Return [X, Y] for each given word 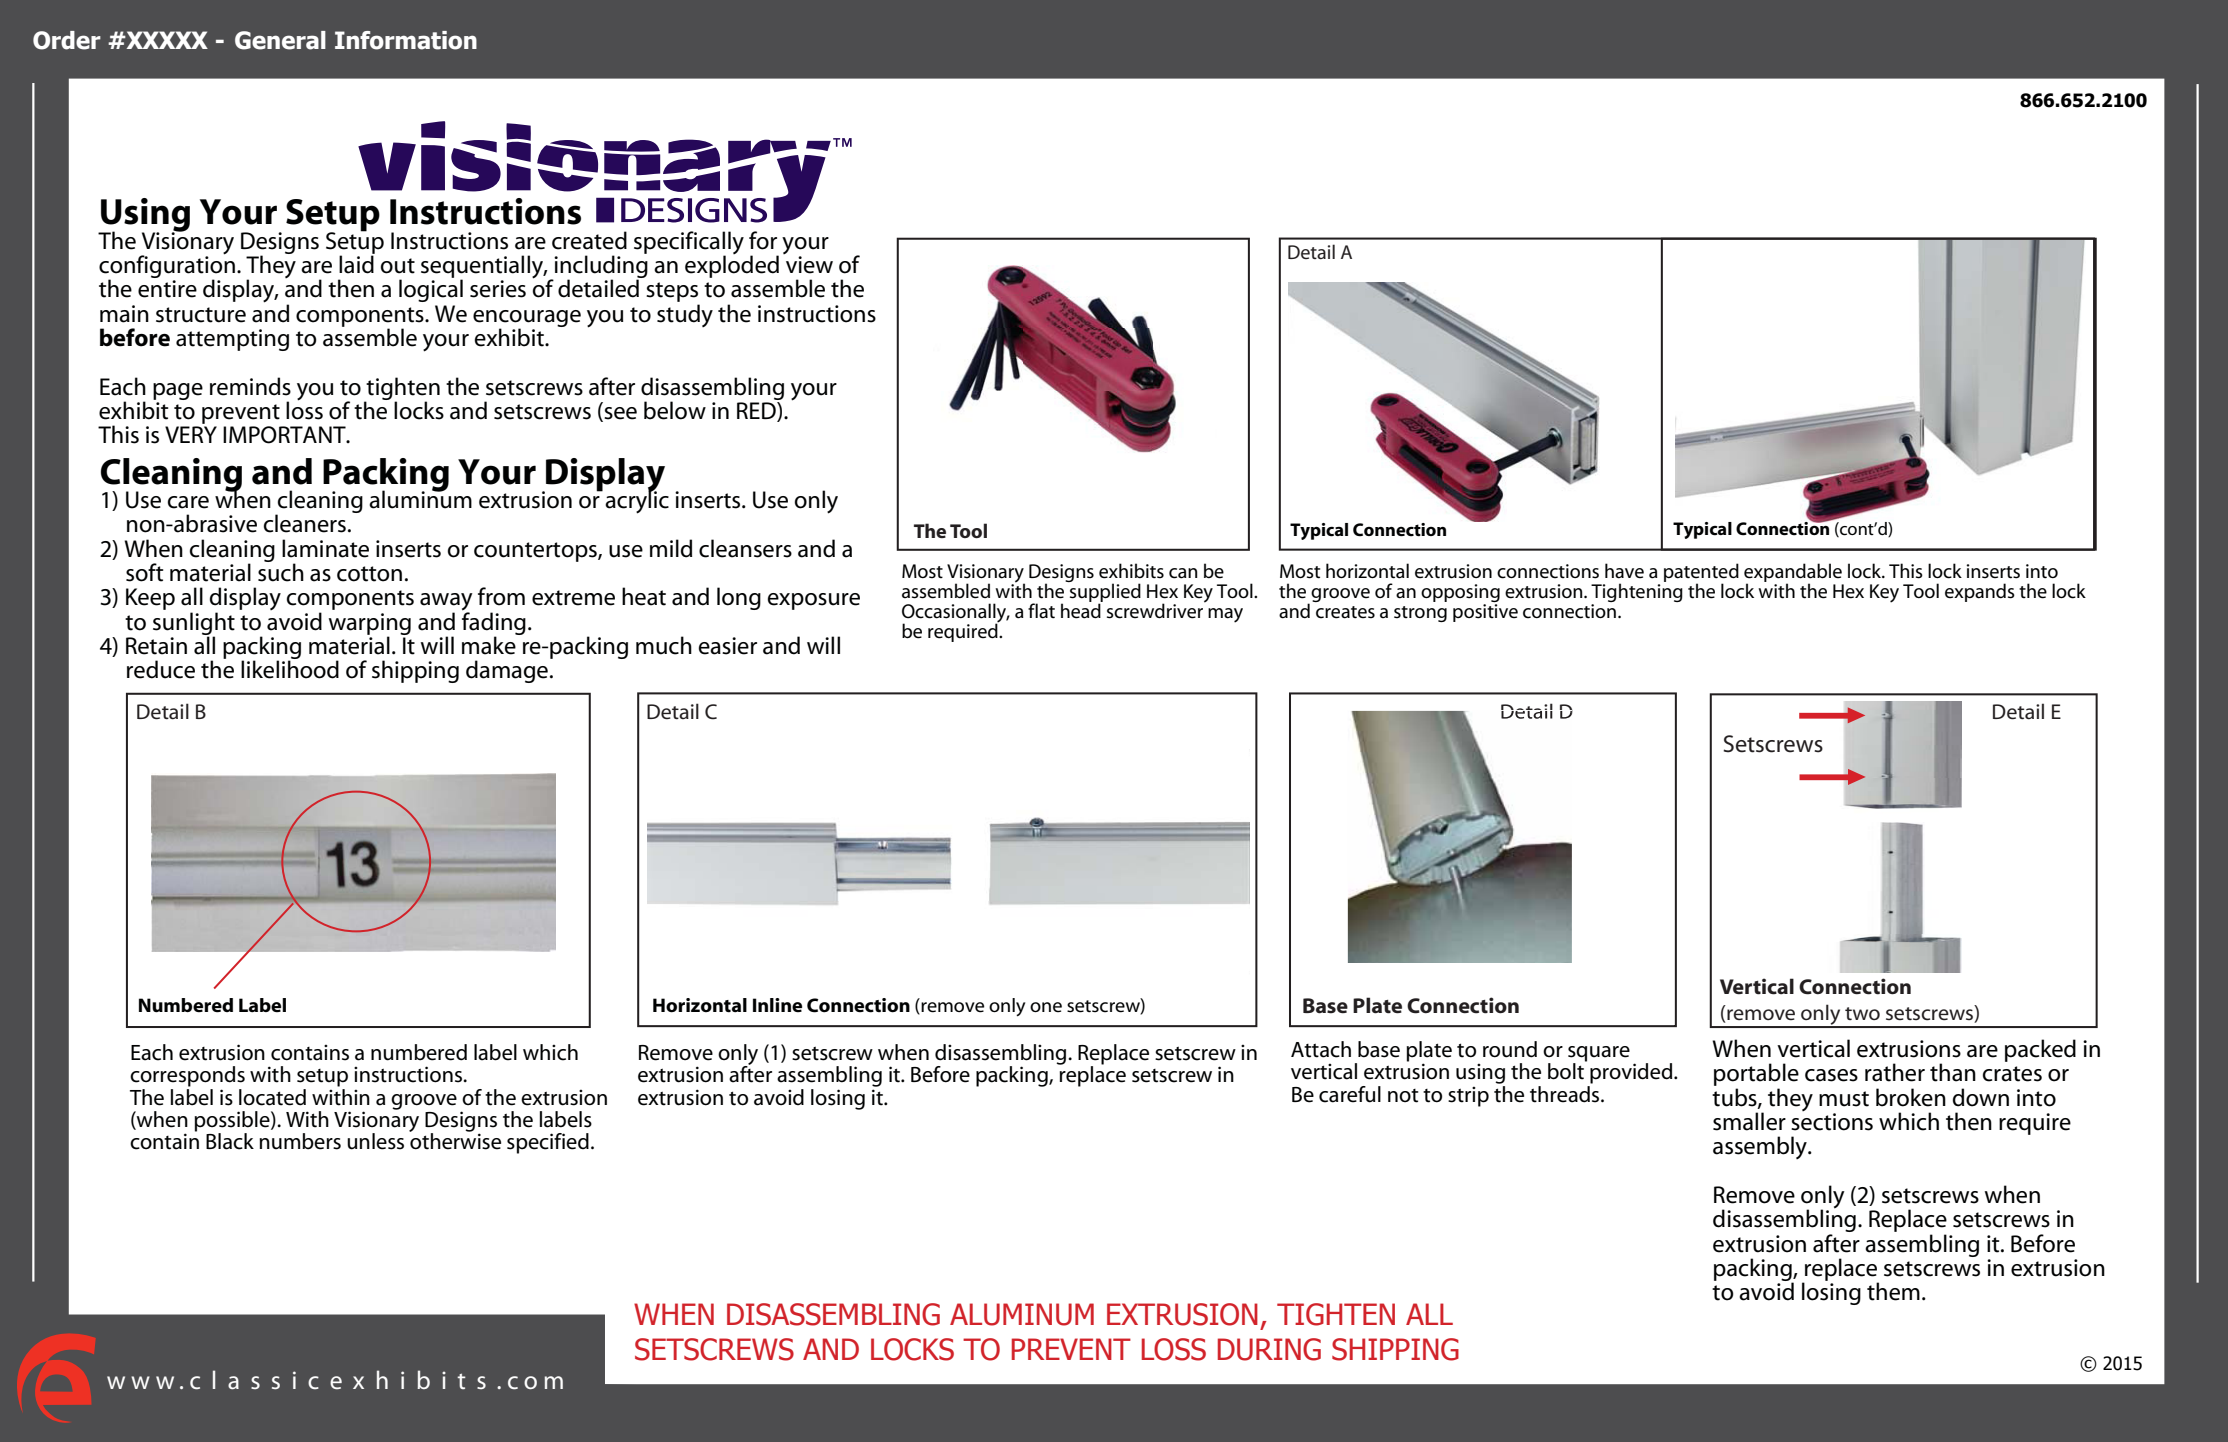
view [809, 265]
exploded [732, 265]
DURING [1269, 1349]
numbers [300, 1141]
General [280, 40]
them [1893, 1291]
